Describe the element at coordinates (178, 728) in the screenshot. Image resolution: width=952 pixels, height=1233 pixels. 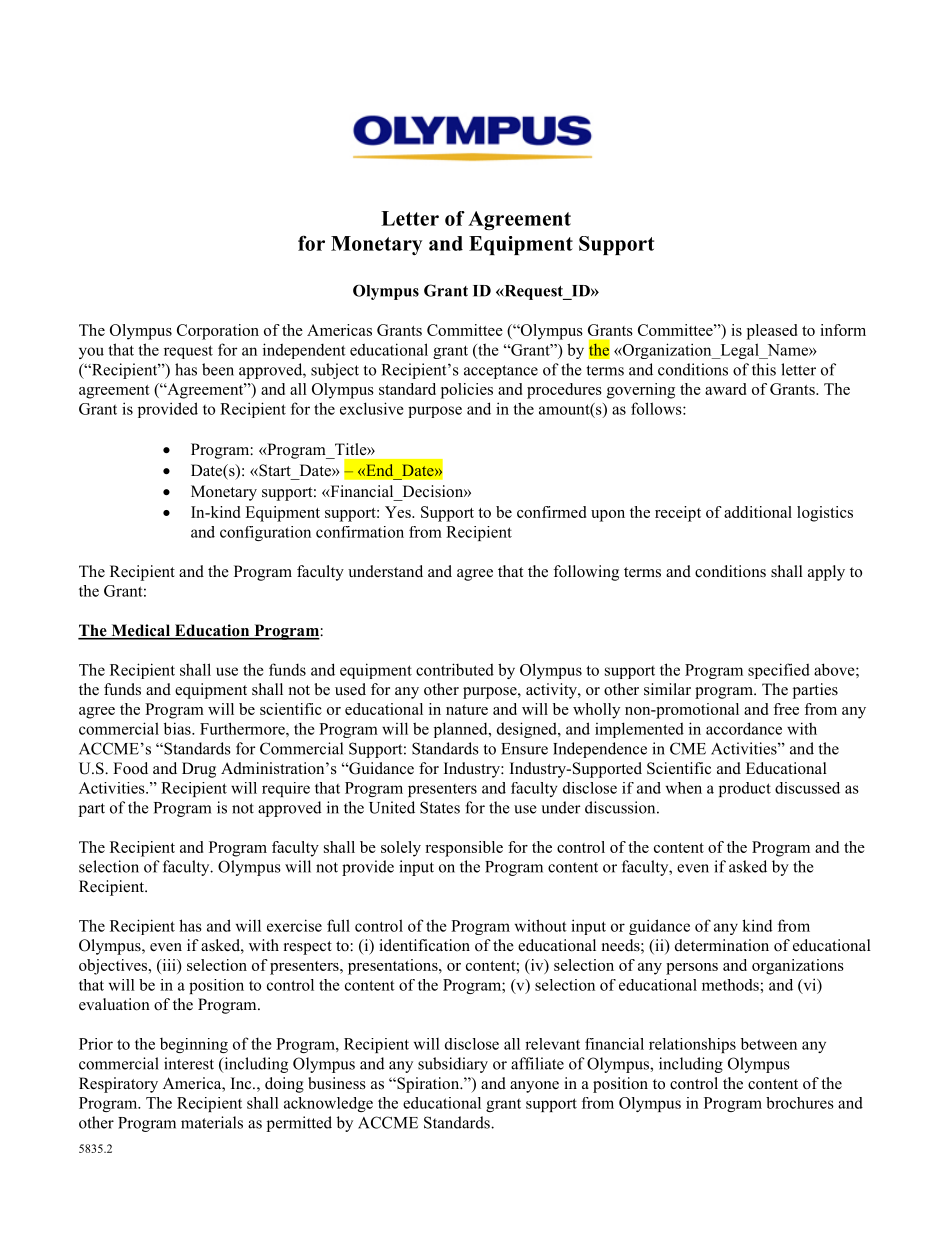
I see `bias` at that location.
